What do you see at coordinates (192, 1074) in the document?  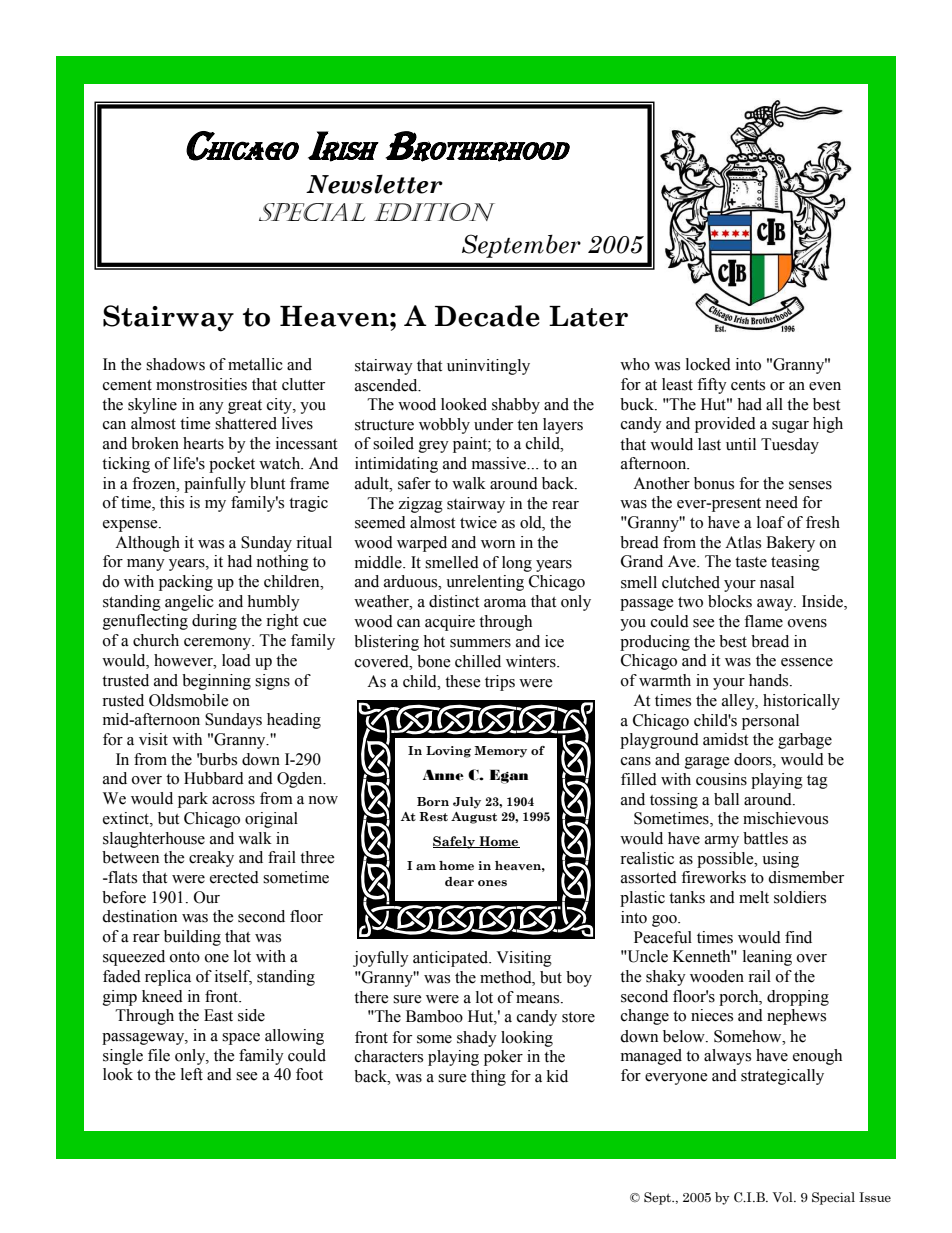 I see `left` at bounding box center [192, 1074].
